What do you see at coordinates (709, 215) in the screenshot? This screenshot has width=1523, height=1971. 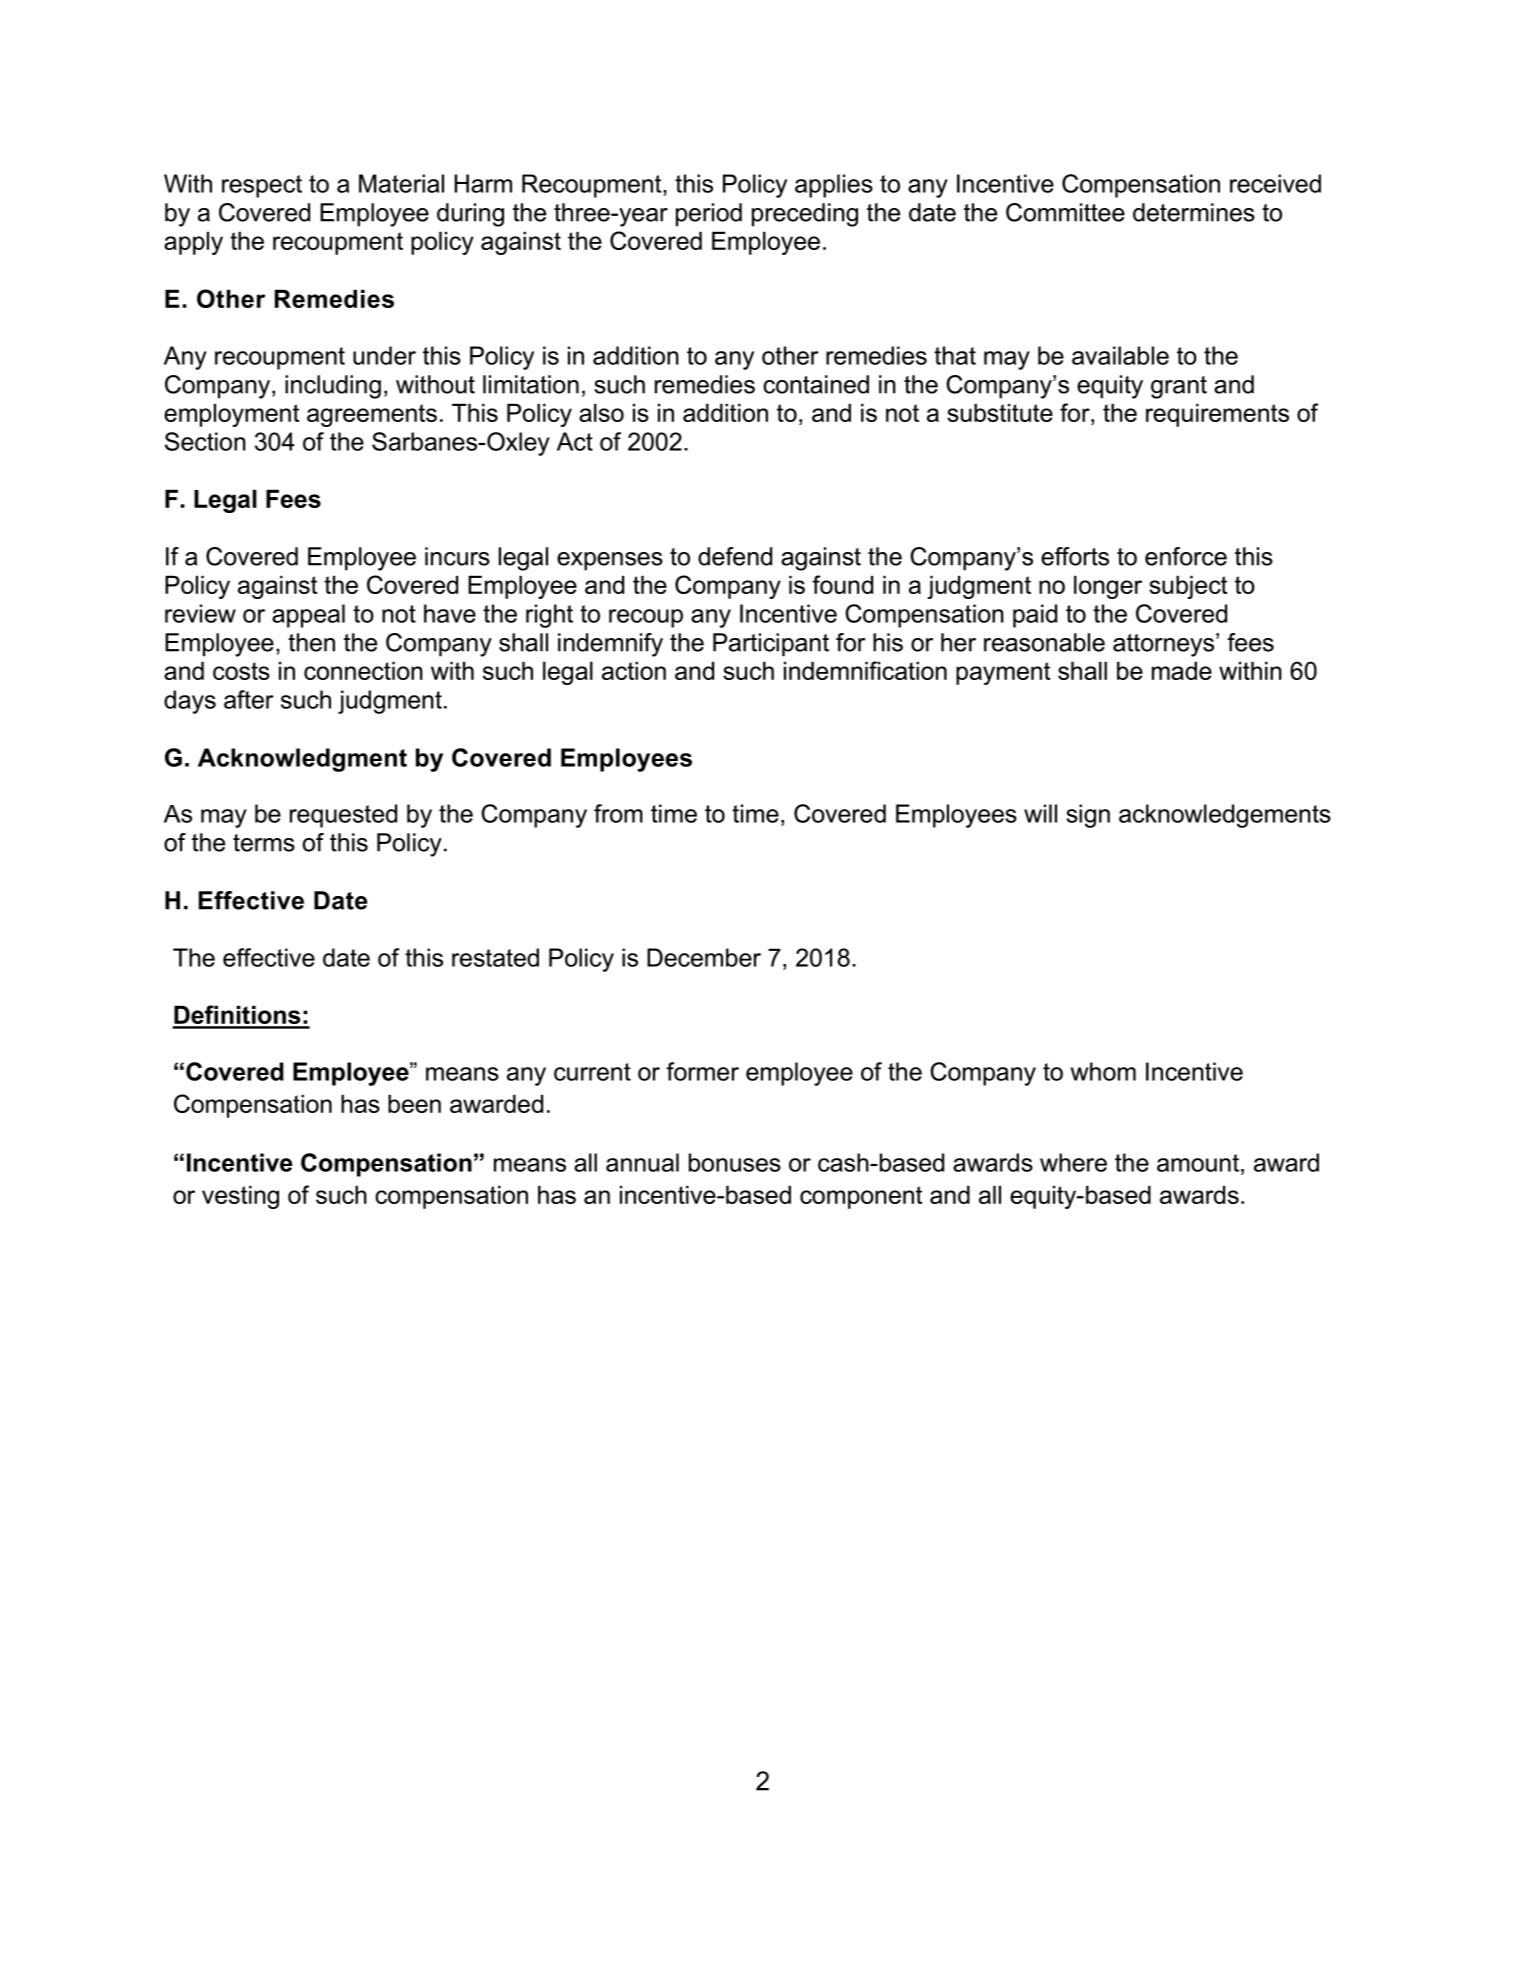 I see `period` at bounding box center [709, 215].
